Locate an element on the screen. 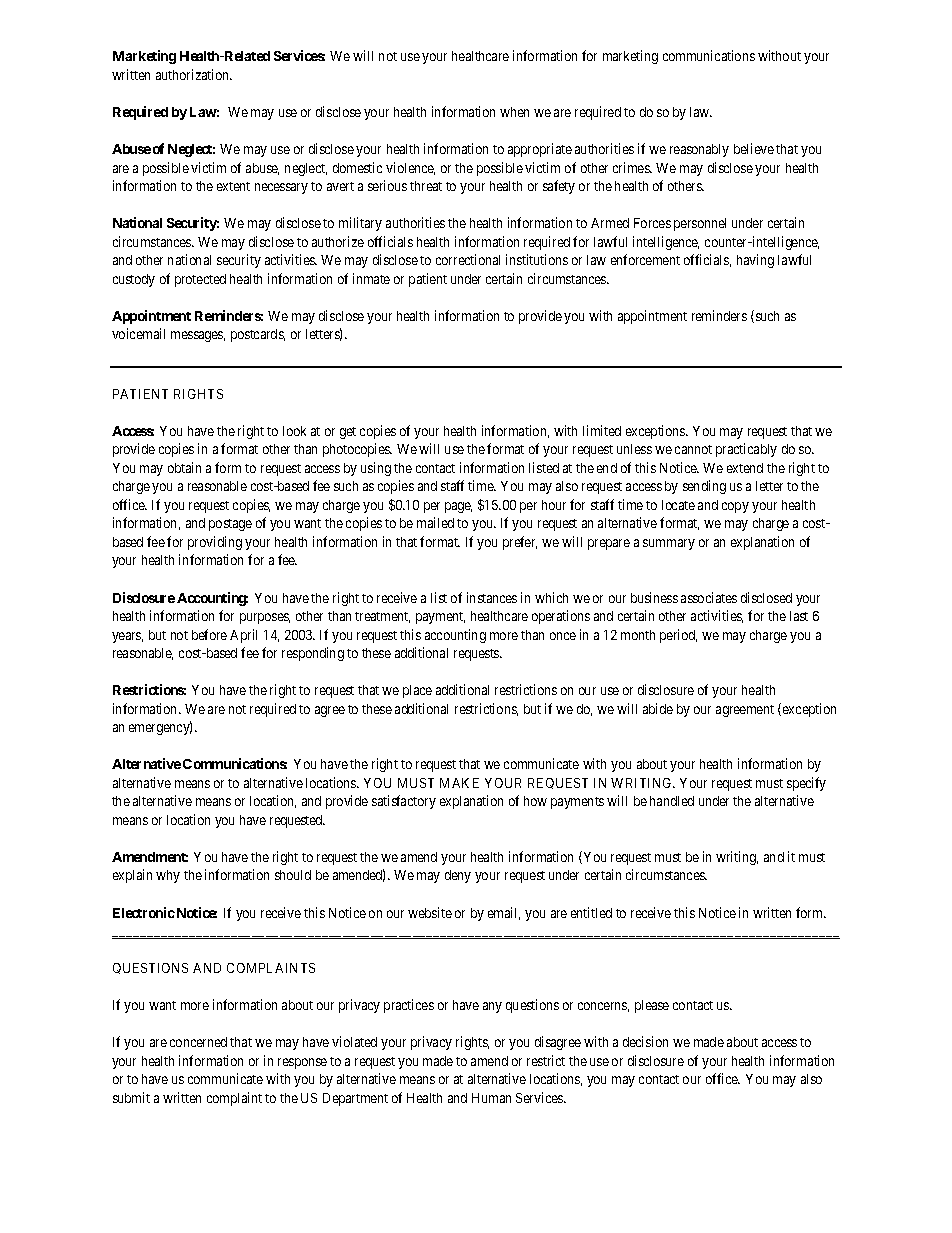 This screenshot has height=1233, width=952. page is located at coordinates (458, 507).
